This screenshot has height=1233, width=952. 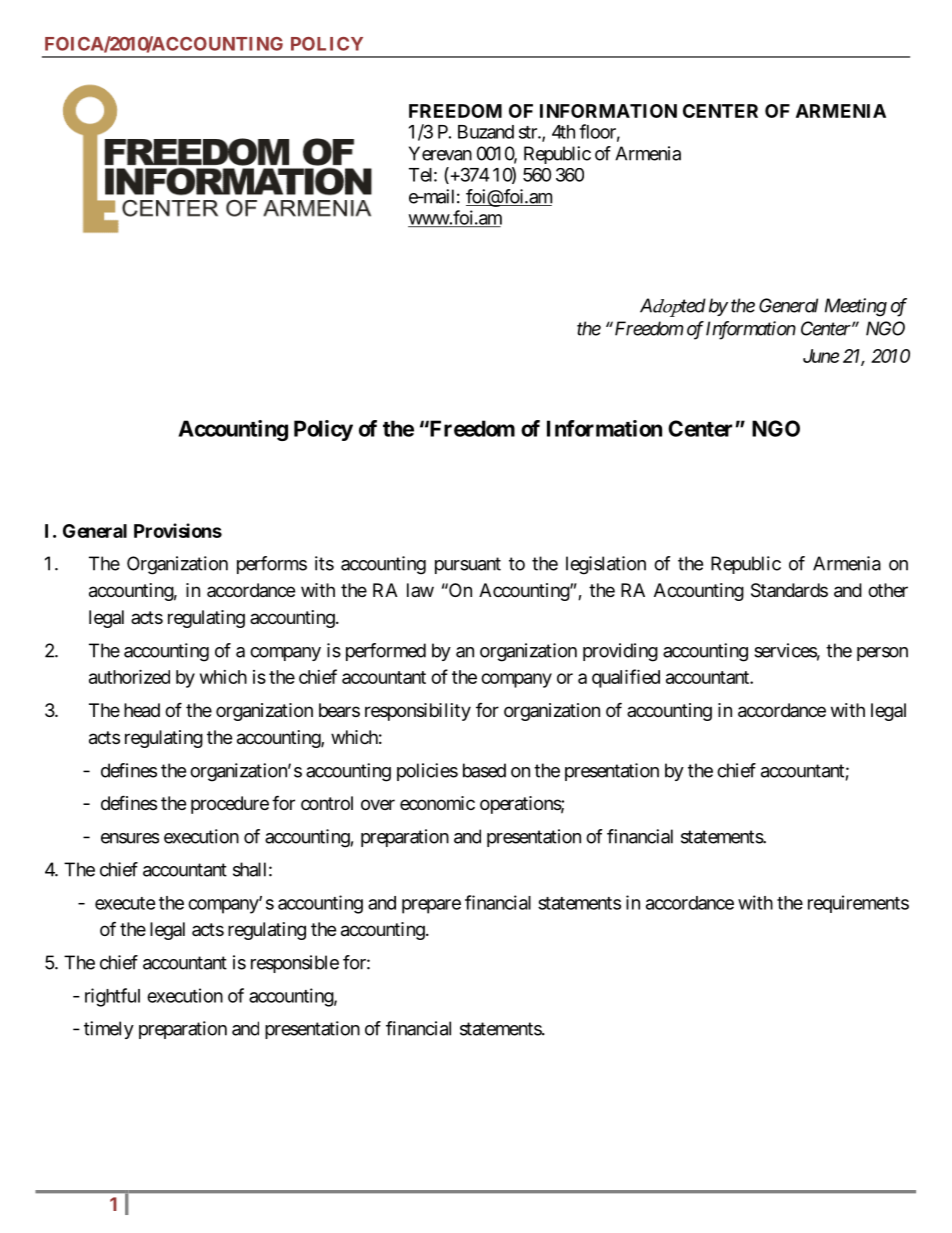 What do you see at coordinates (606, 565) in the screenshot?
I see `legislation` at bounding box center [606, 565].
